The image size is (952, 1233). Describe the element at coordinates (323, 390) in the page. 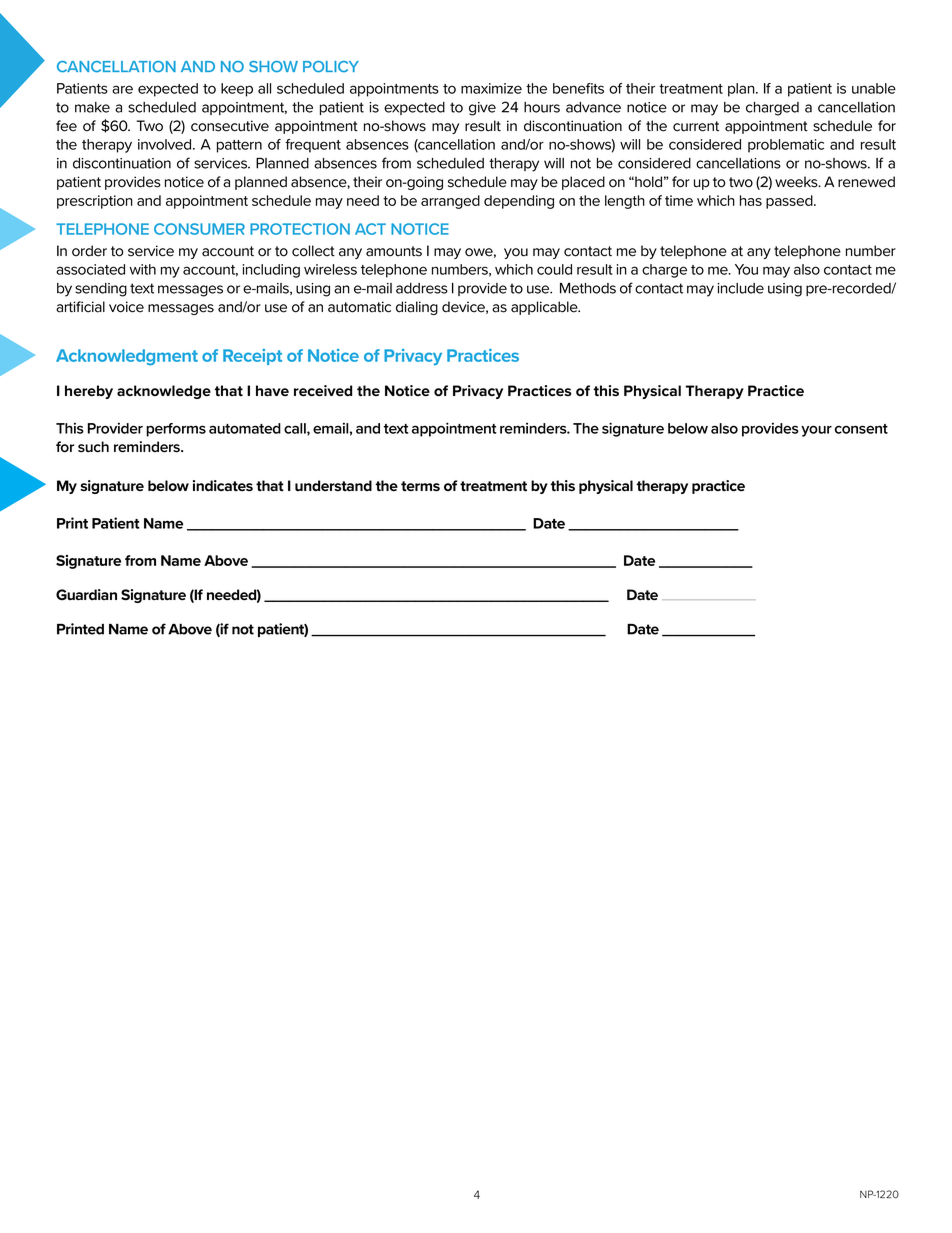

I see `received` at that location.
